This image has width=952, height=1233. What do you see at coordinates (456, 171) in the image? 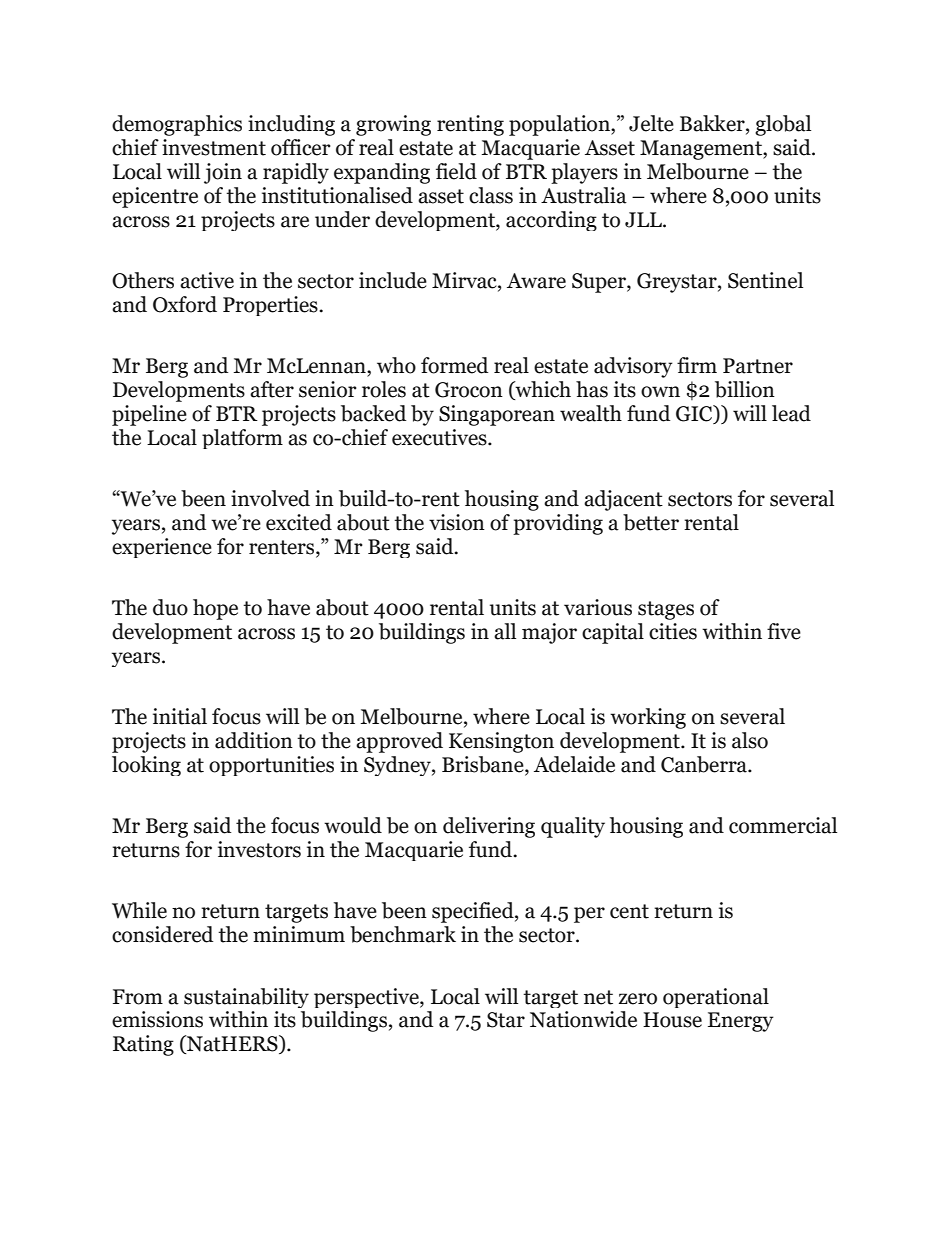
I see `field` at bounding box center [456, 171].
